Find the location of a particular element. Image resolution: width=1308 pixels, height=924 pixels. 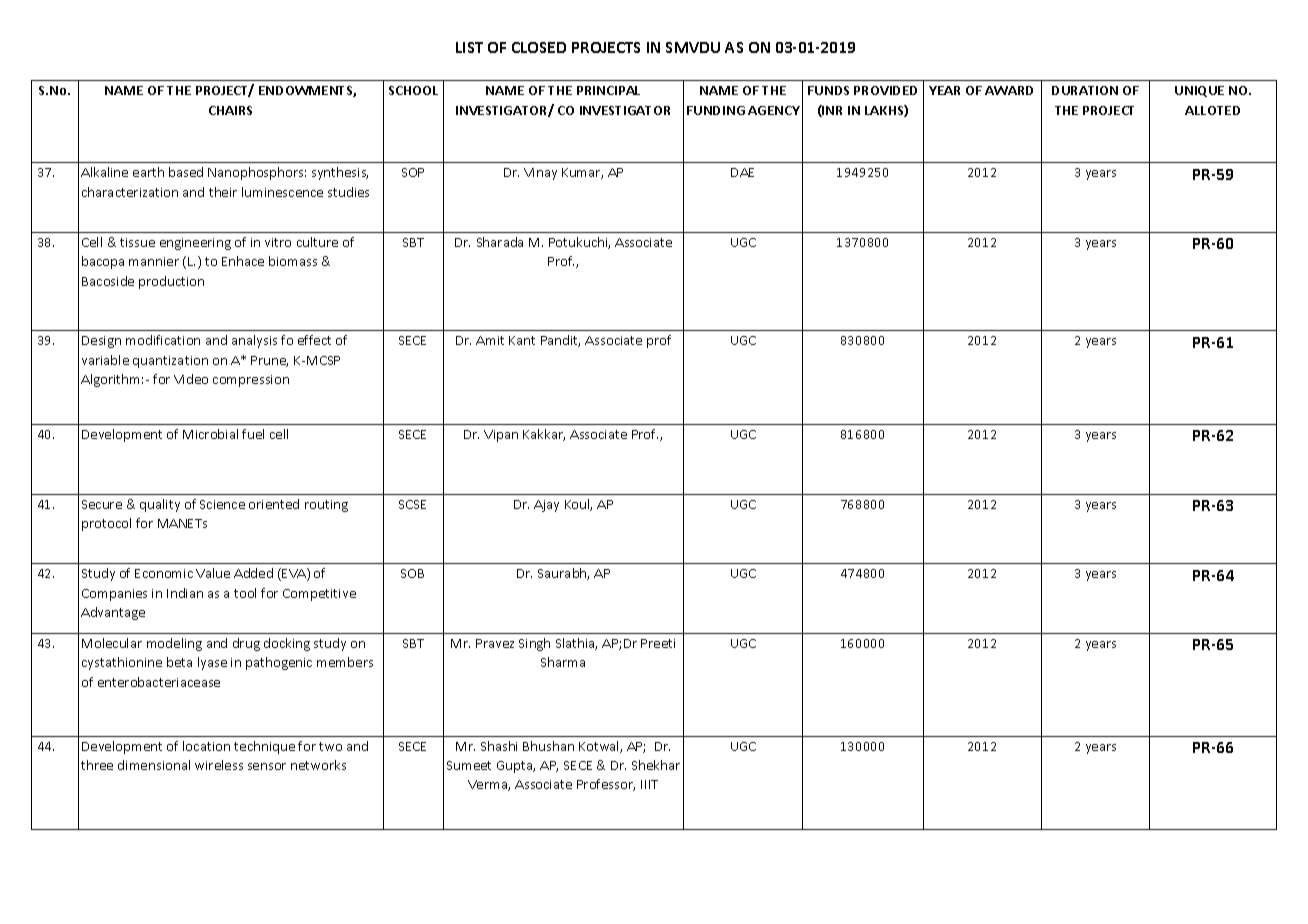

DURATION is located at coordinates (1085, 90).
